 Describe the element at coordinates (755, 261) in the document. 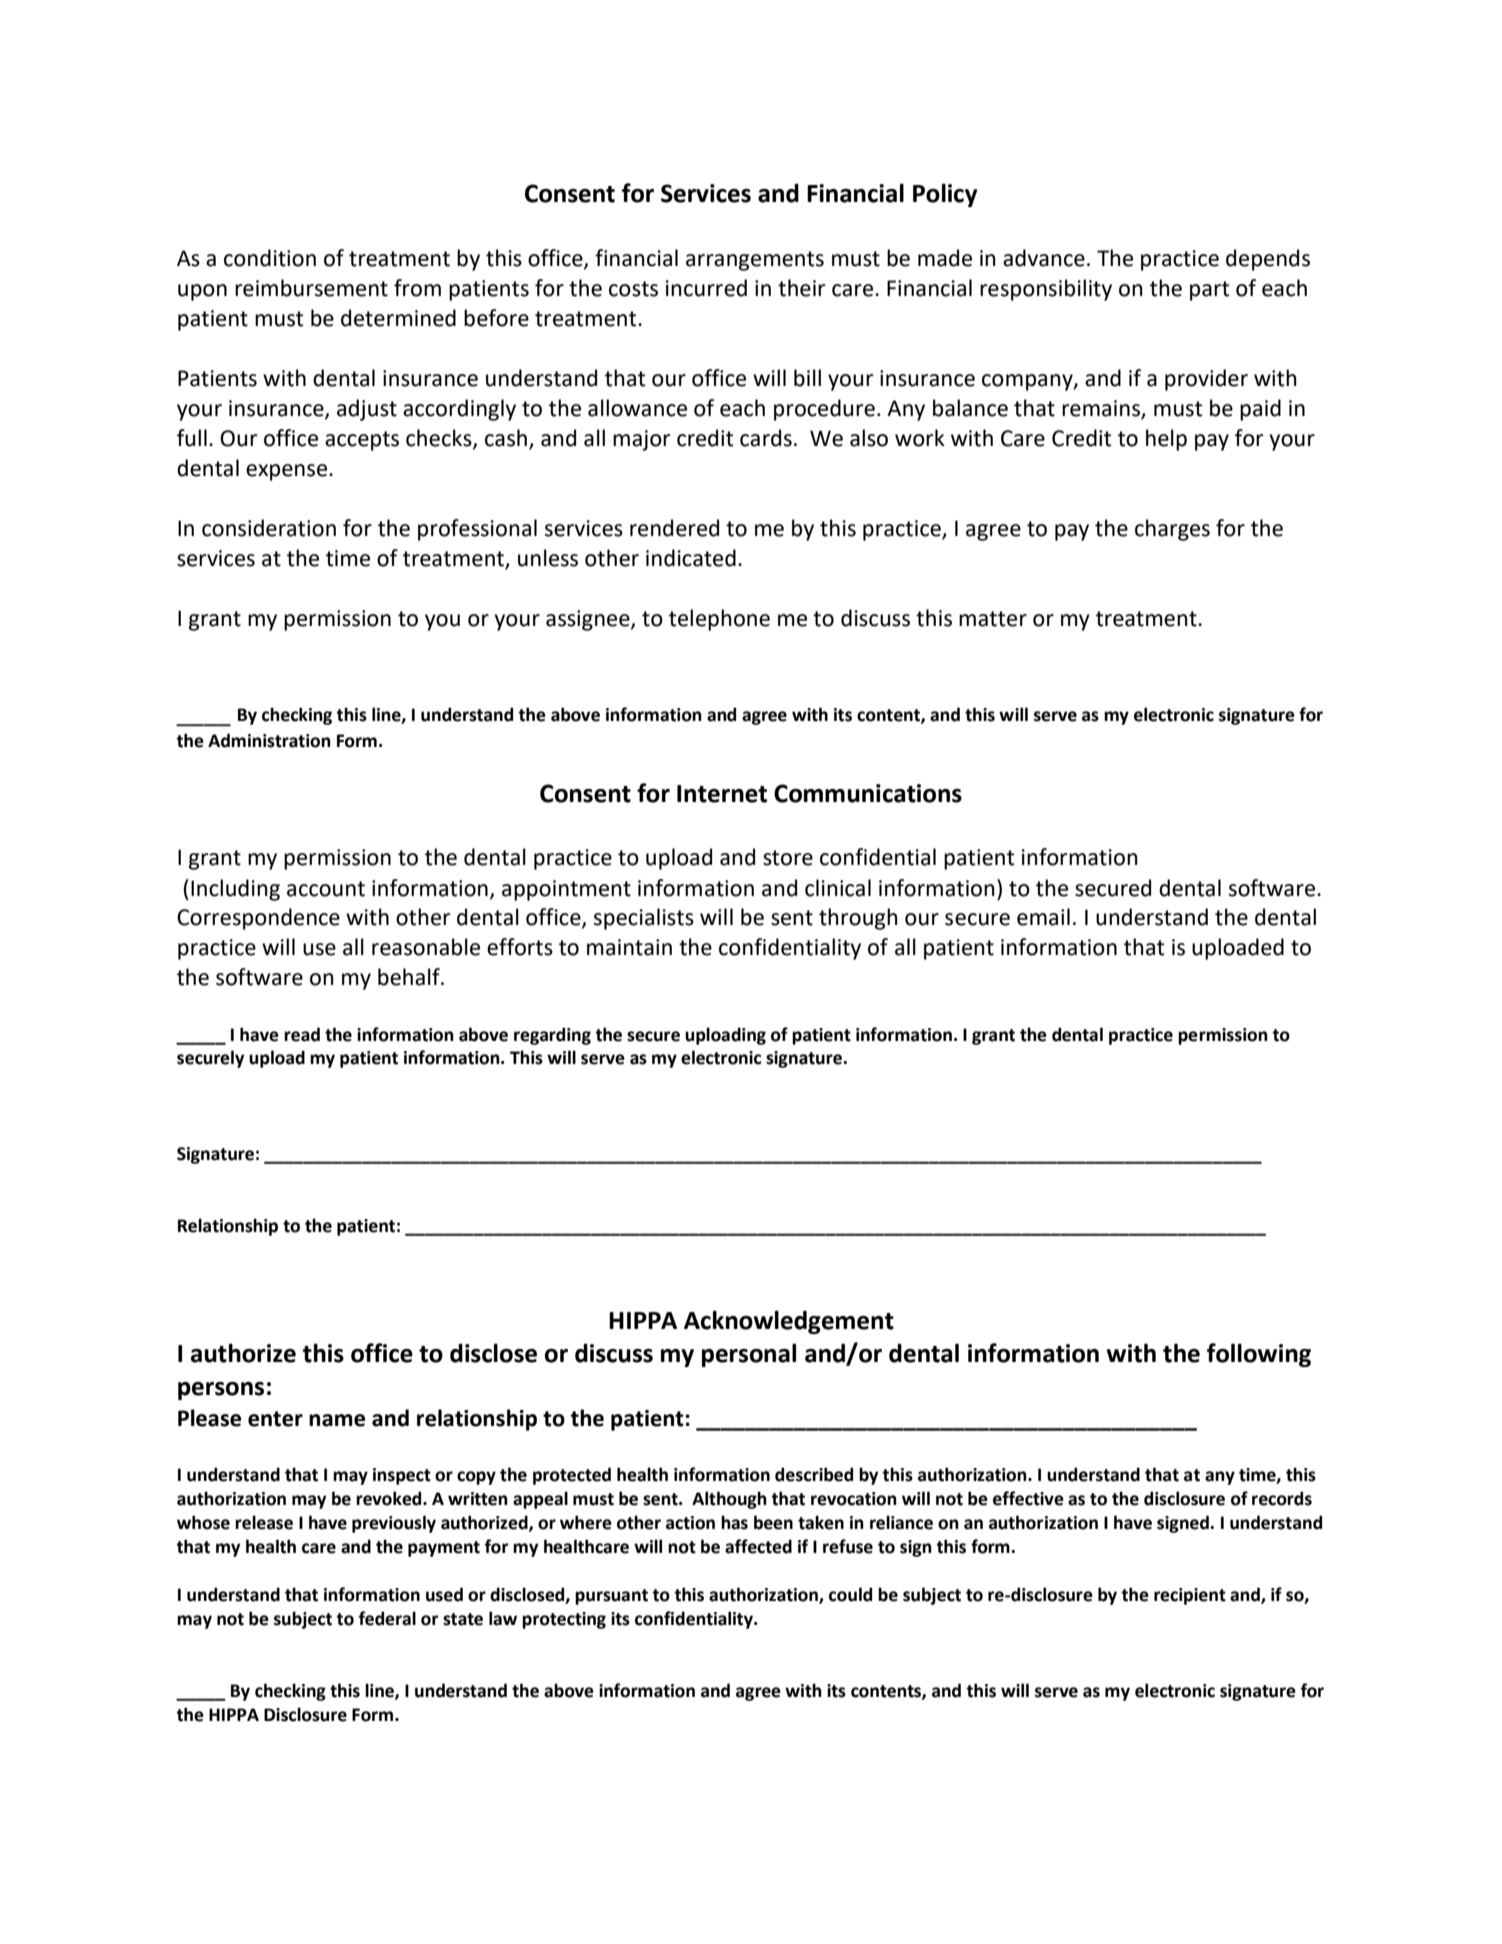

I see `arrangements` at that location.
